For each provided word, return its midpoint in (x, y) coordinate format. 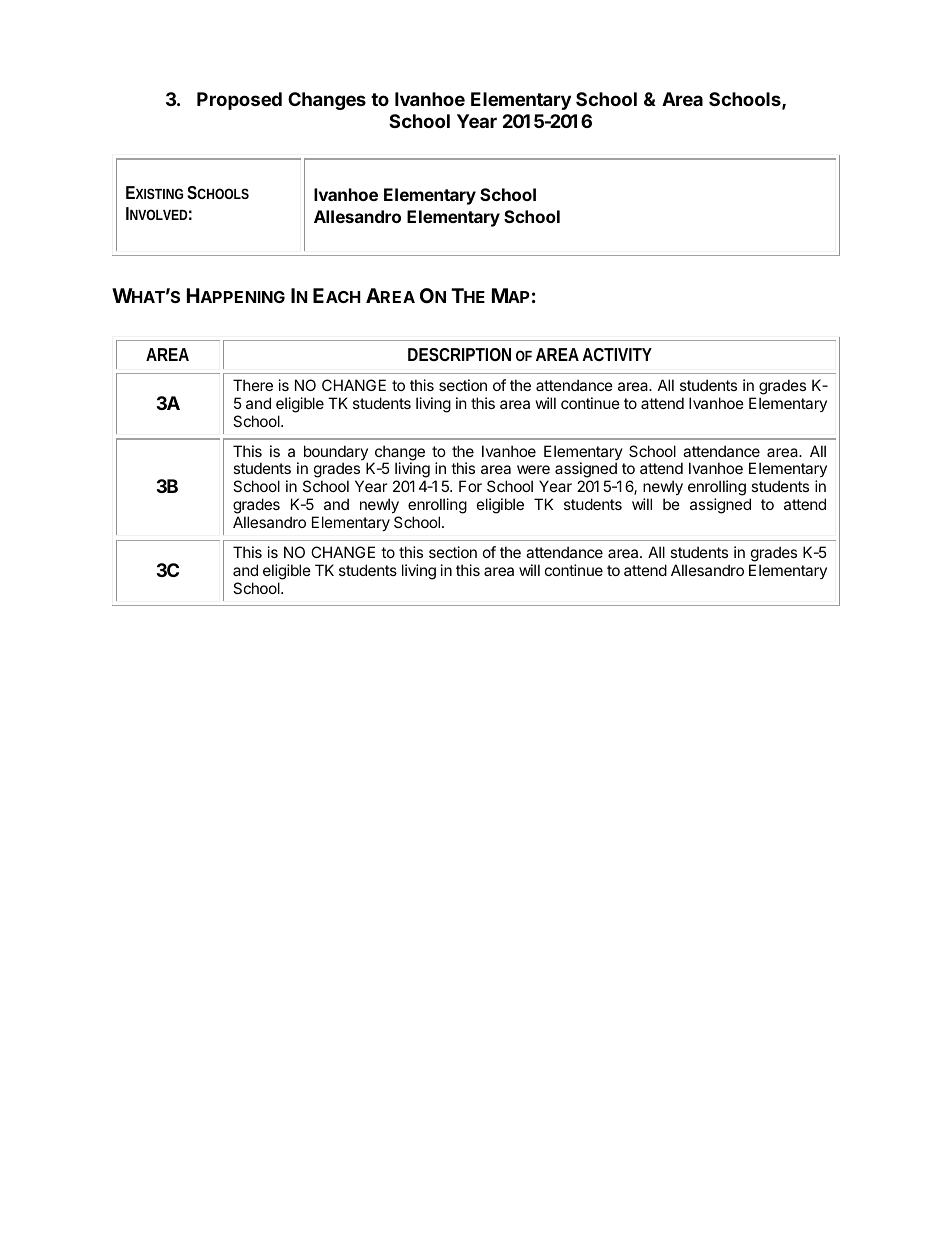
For (470, 486)
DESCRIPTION (459, 354)
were (533, 469)
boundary (336, 454)
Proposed (239, 101)
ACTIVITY (617, 354)
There (253, 385)
